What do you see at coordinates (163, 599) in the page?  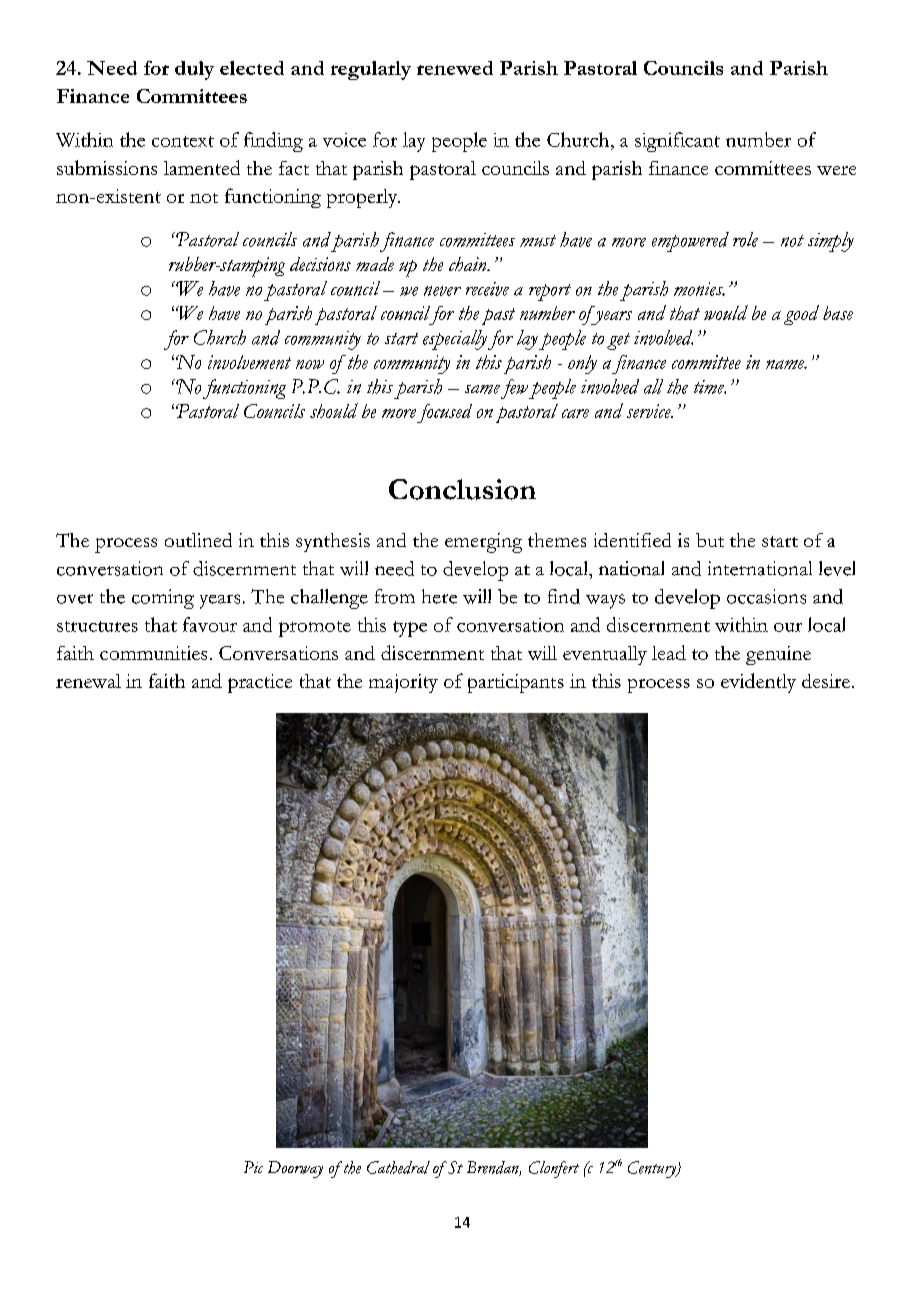 I see `coming` at bounding box center [163, 599].
